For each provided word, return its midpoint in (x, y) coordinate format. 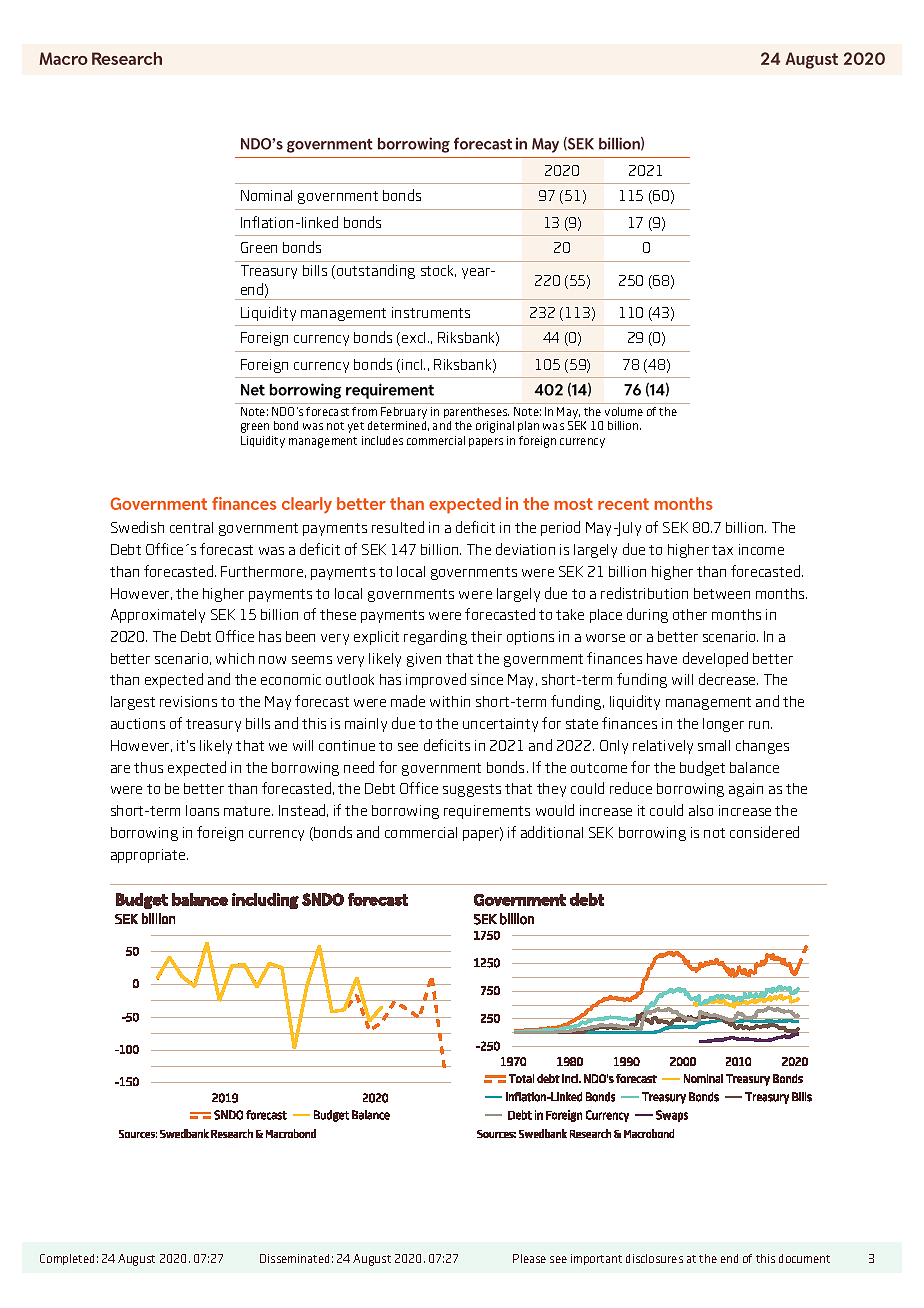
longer (723, 725)
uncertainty (500, 725)
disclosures (654, 1258)
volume (624, 411)
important (596, 1259)
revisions (188, 701)
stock (438, 271)
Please (529, 1258)
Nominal (266, 195)
